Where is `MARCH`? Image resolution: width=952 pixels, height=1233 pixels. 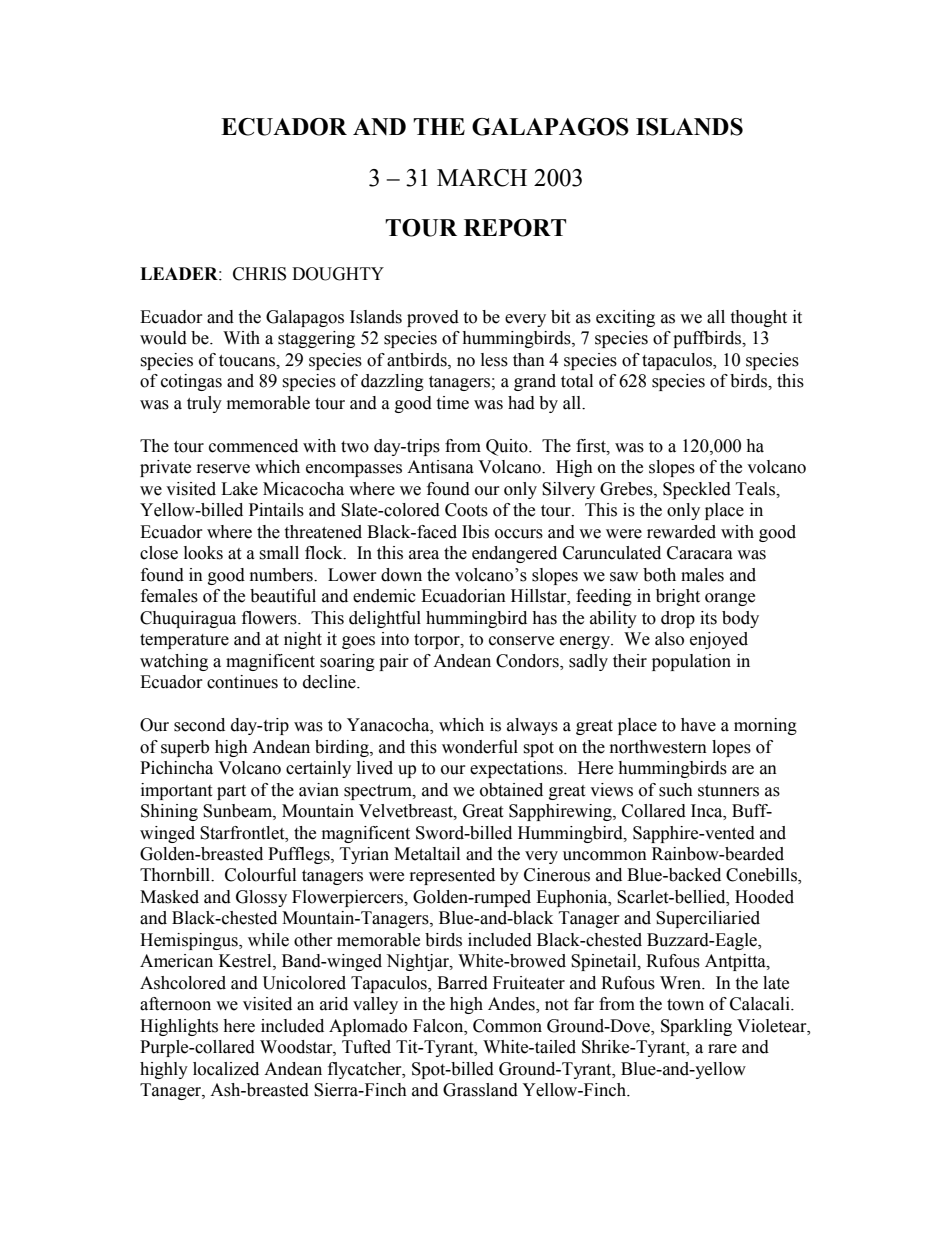 MARCH is located at coordinates (482, 178).
